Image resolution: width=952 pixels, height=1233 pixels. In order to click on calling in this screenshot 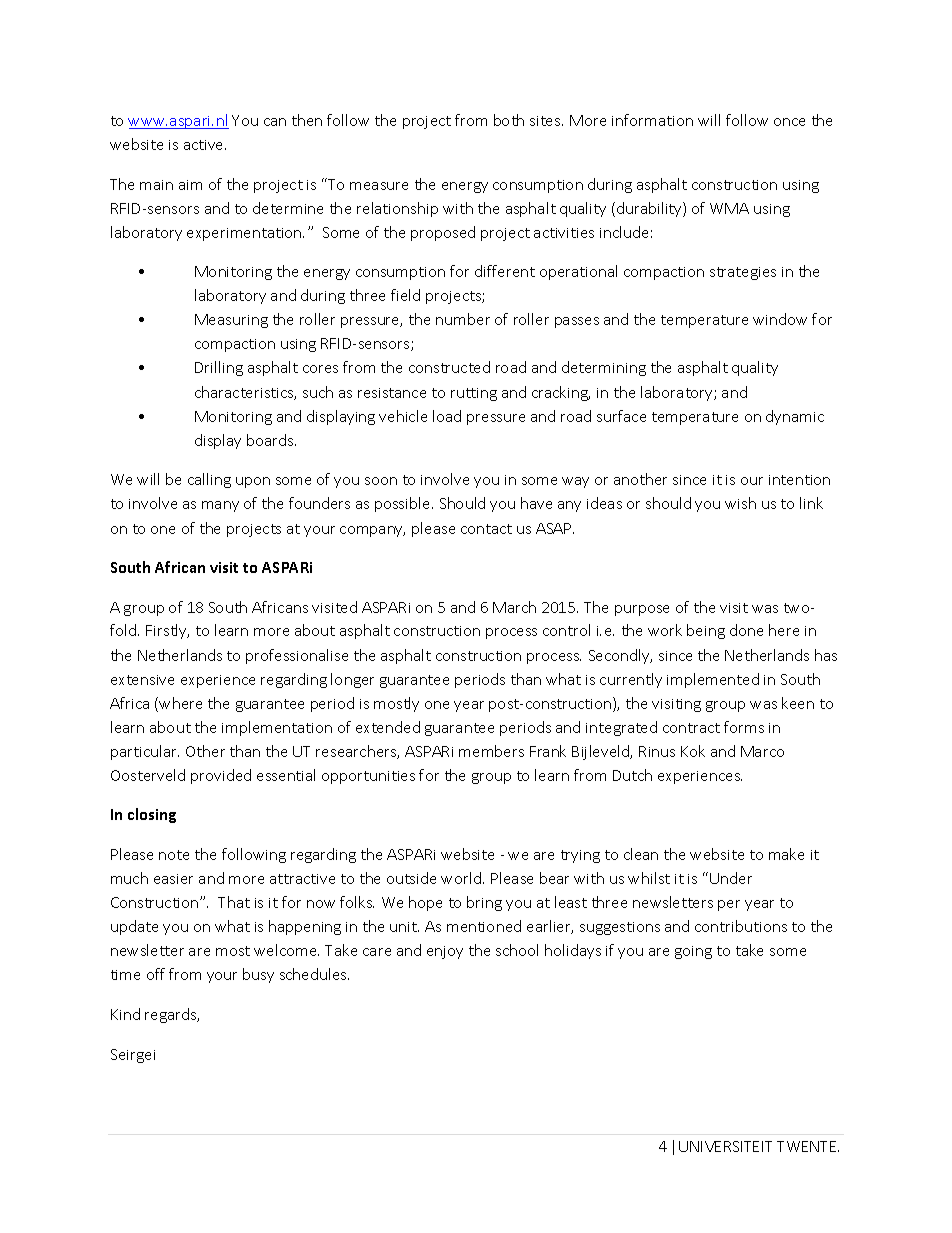, I will do `click(209, 480)`.
